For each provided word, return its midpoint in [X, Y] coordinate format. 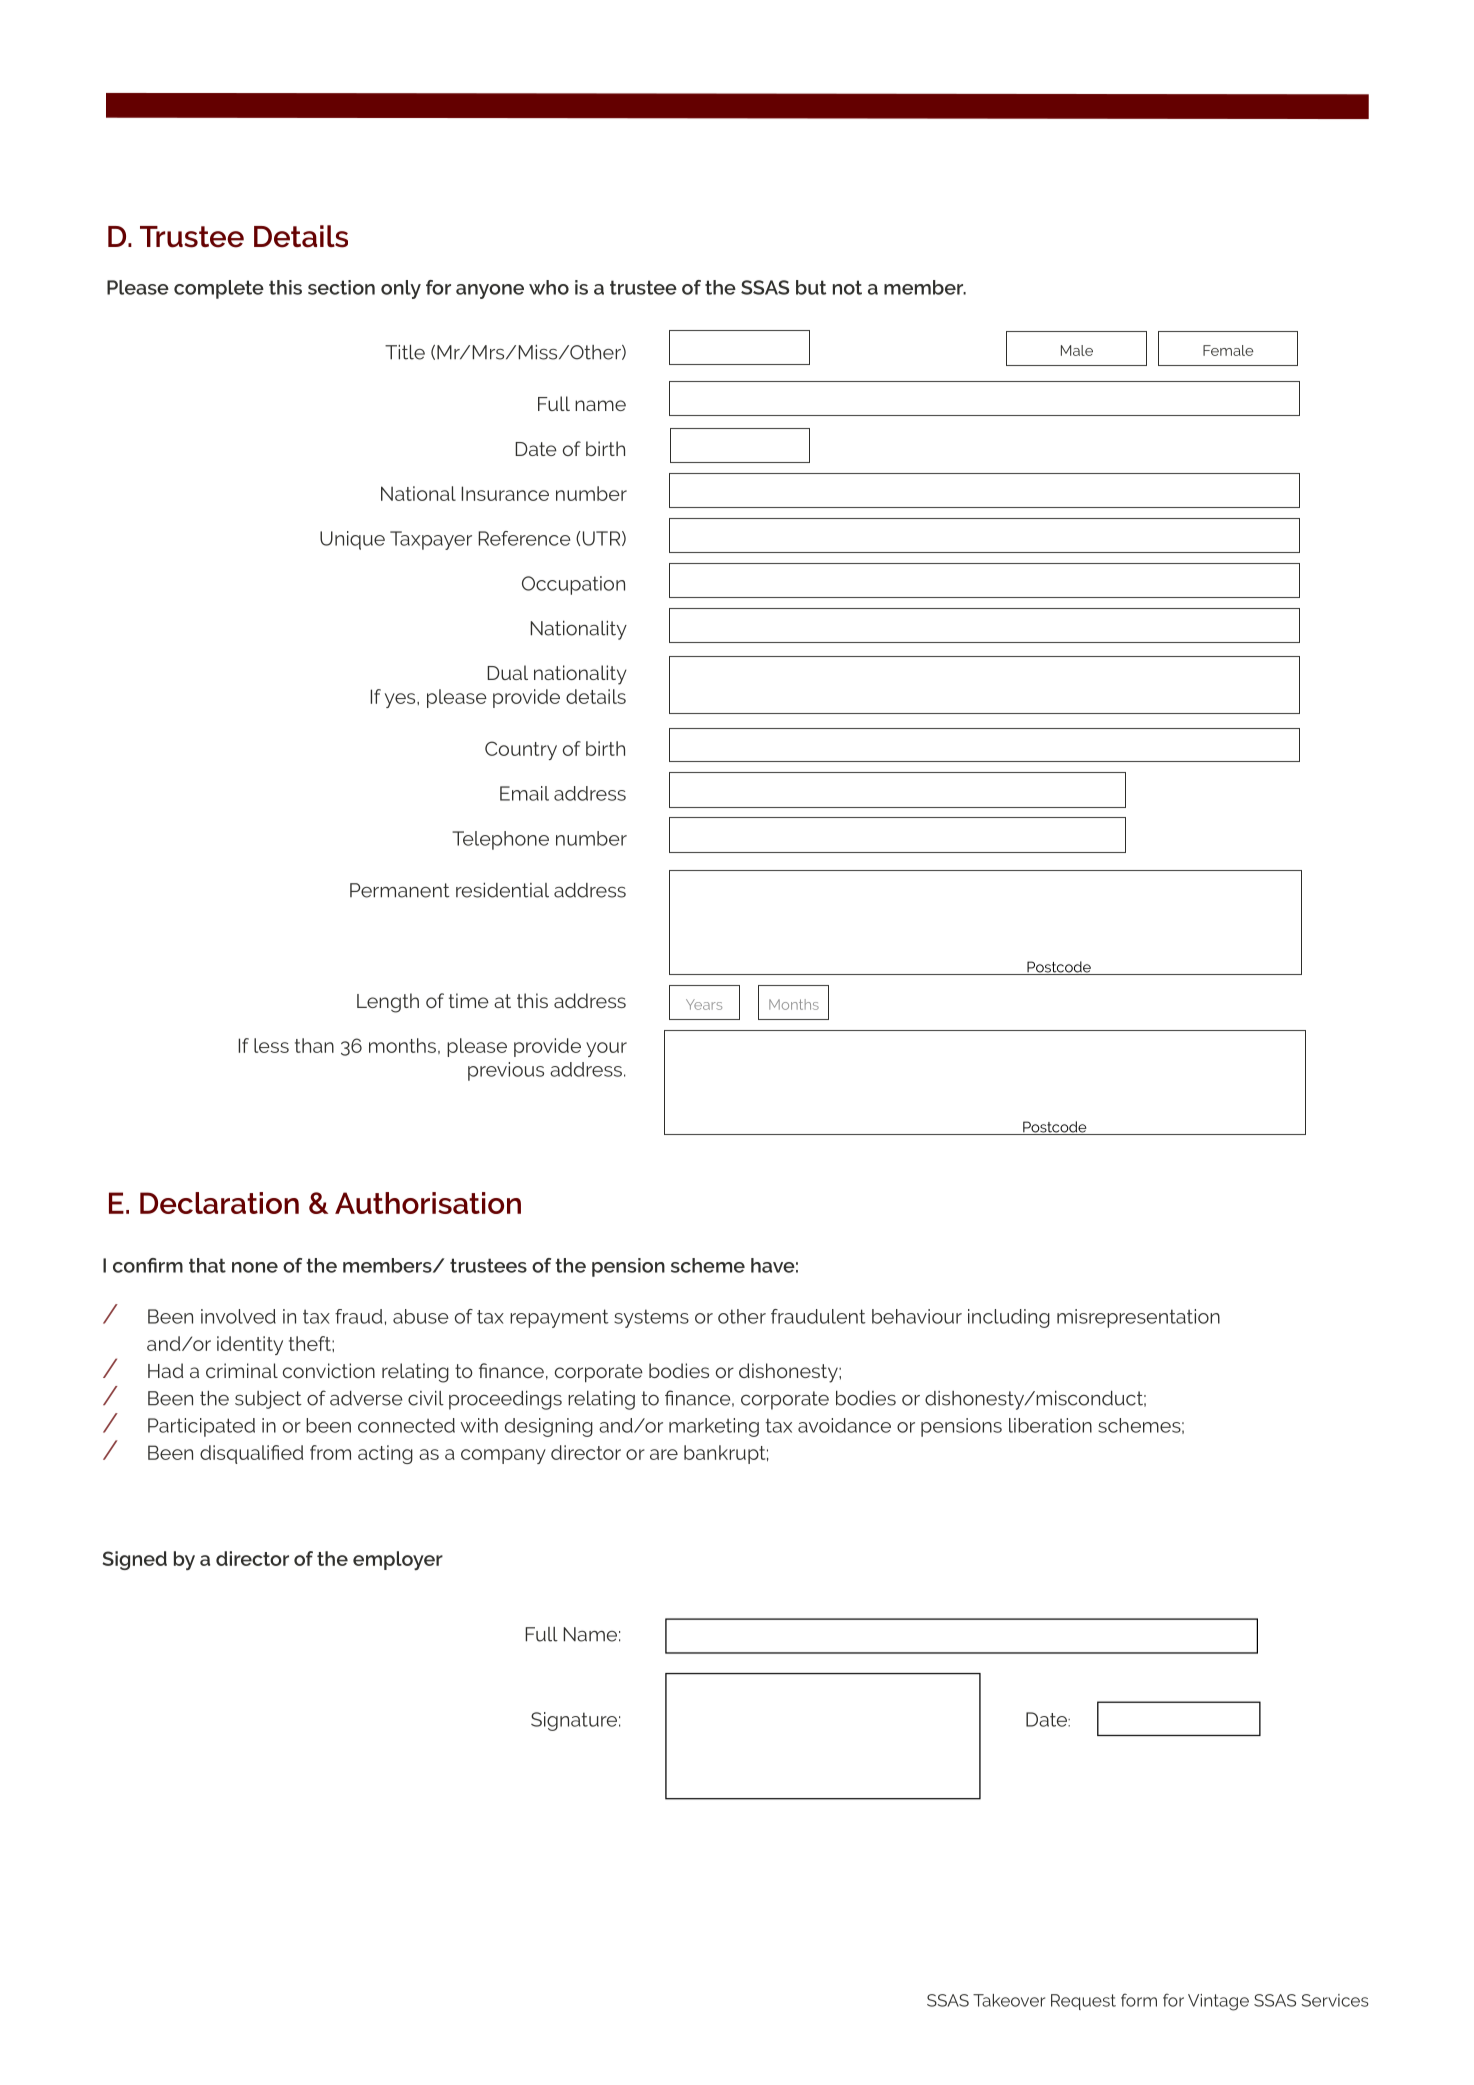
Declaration [219, 1203]
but [811, 287]
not [847, 287]
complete [219, 289]
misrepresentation [1138, 1318]
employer [398, 1560]
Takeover [1009, 2000]
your [606, 1049]
